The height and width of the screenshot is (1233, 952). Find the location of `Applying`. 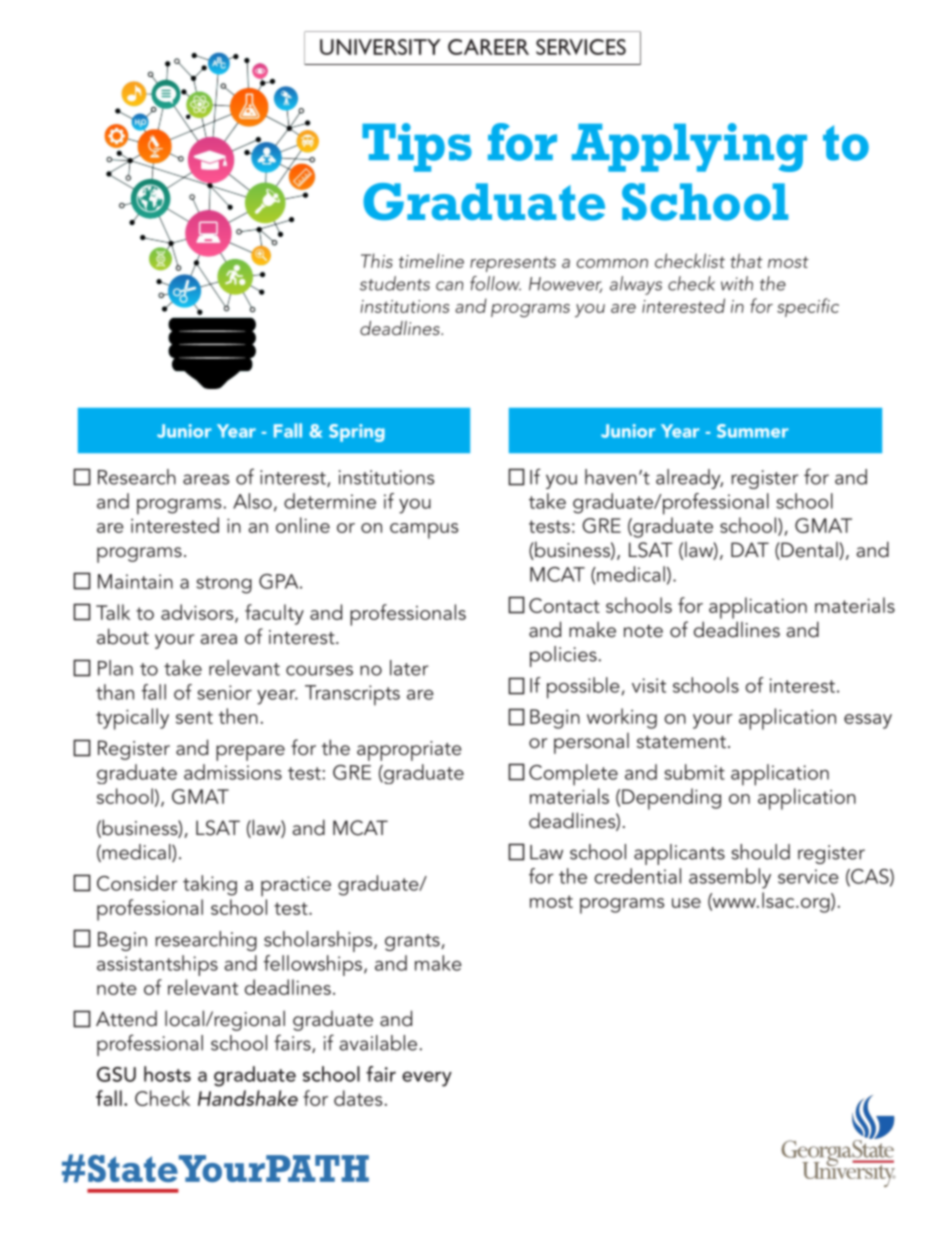

Applying is located at coordinates (689, 147).
